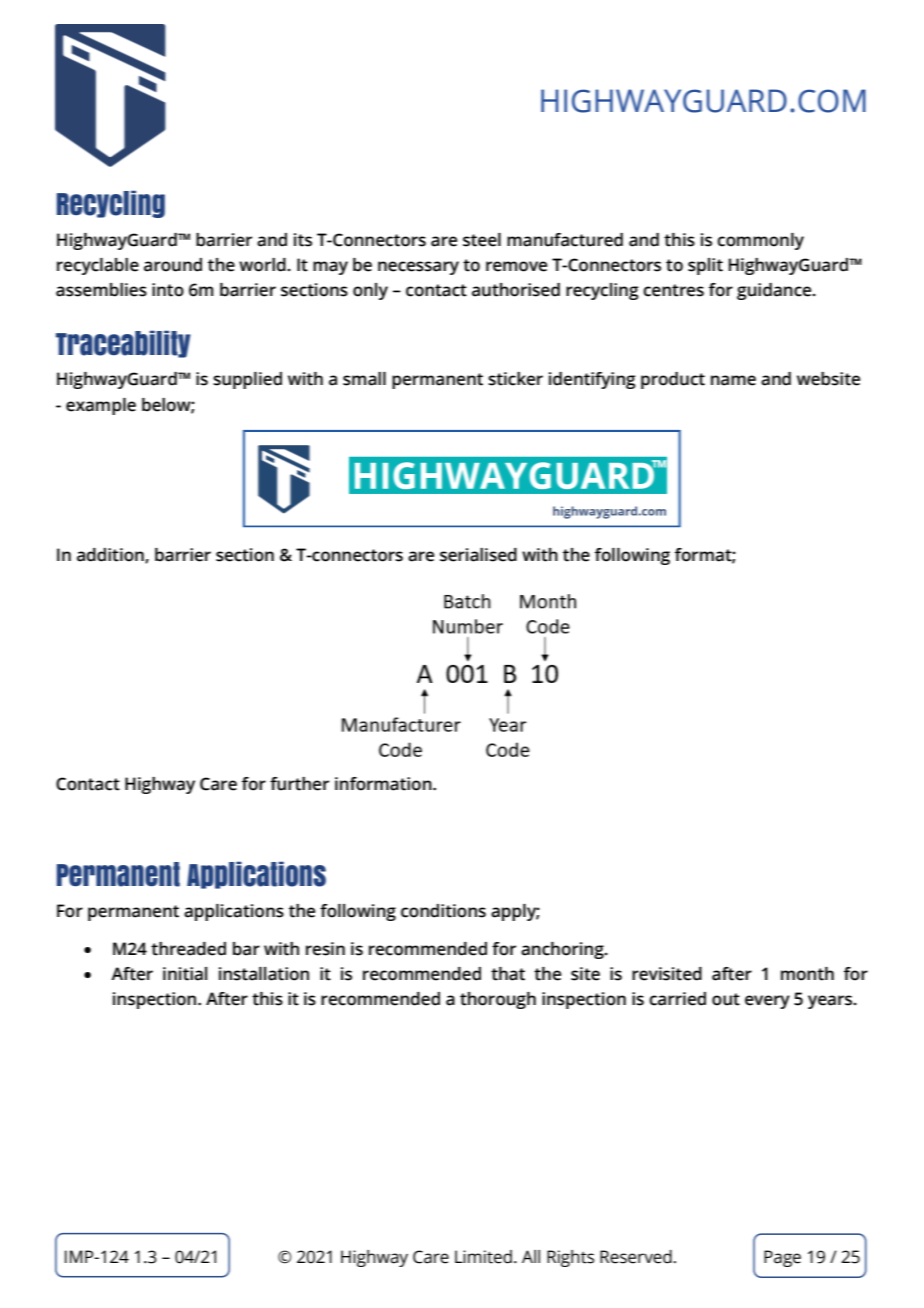  Describe the element at coordinates (299, 784) in the document. I see `further` at that location.
